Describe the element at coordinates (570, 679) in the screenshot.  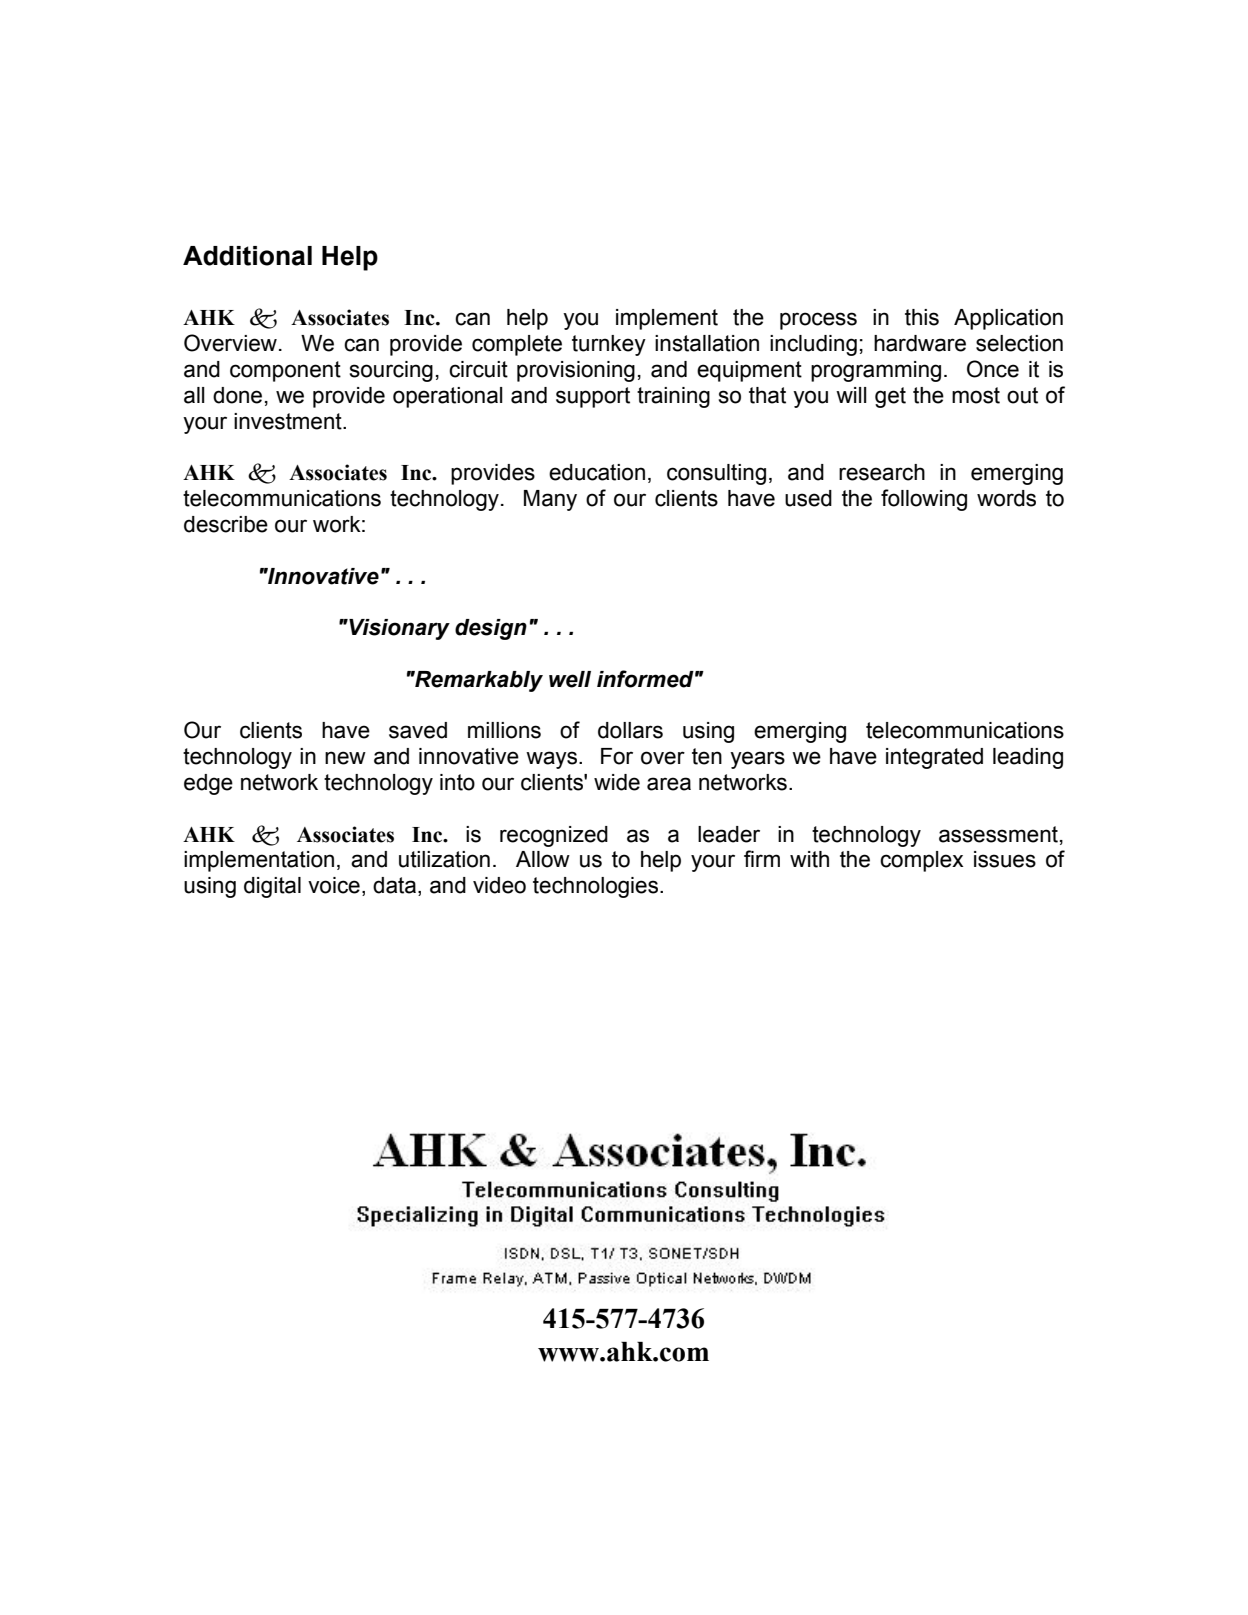
I see `well` at that location.
